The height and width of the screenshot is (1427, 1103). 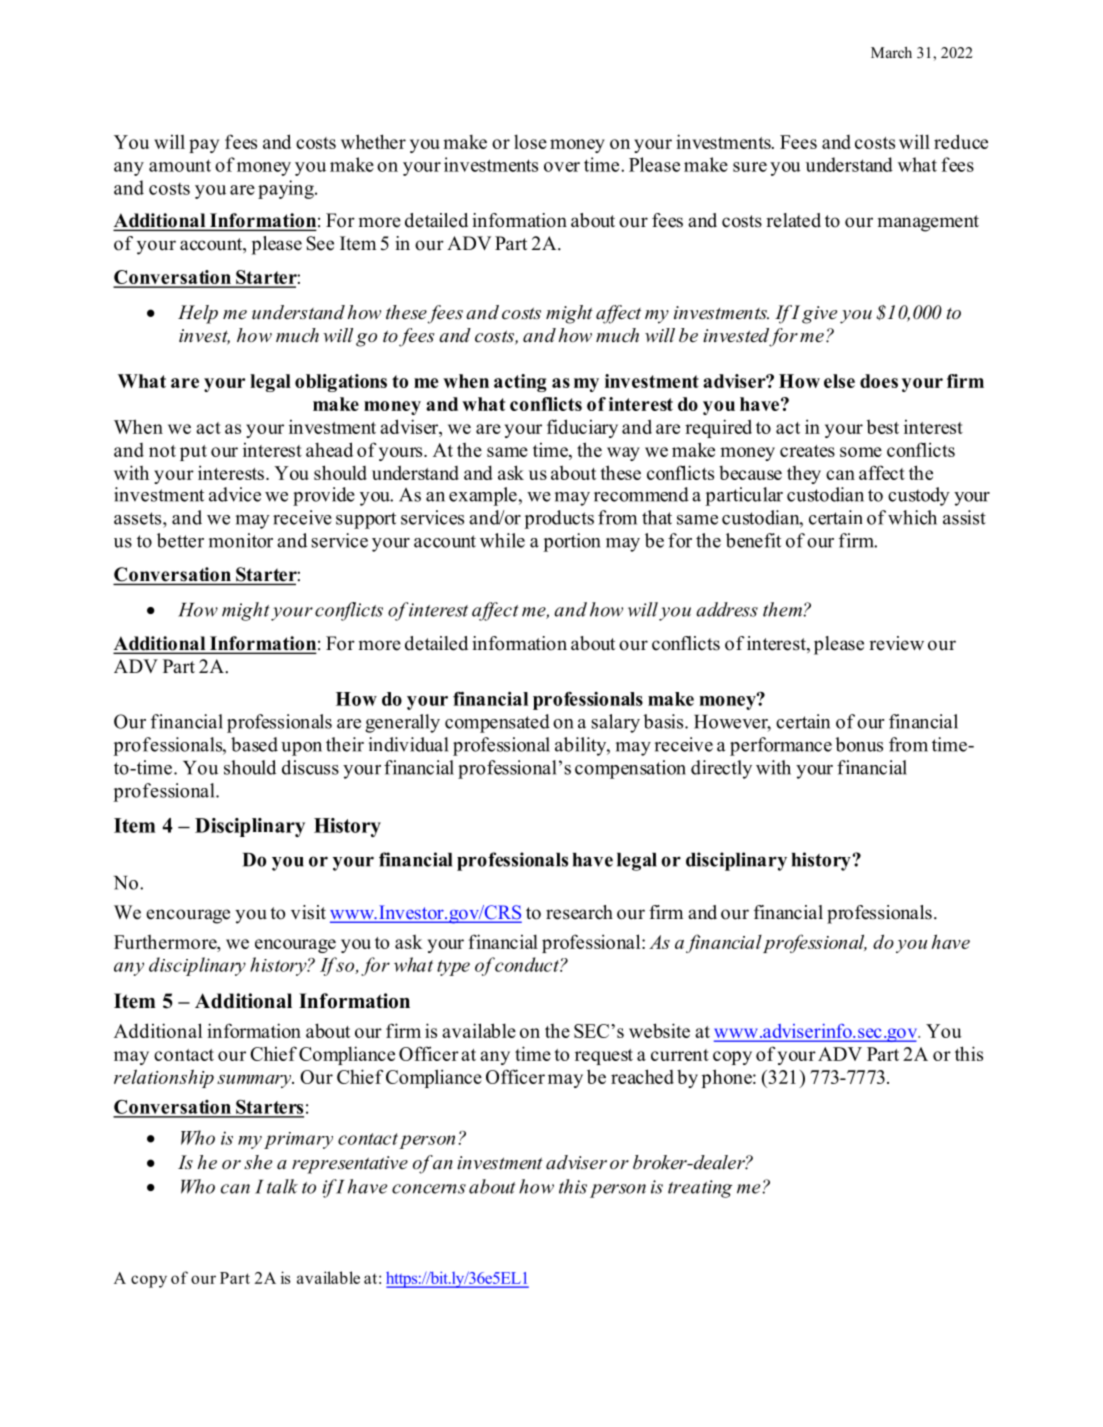 I want to click on research, so click(x=579, y=912).
